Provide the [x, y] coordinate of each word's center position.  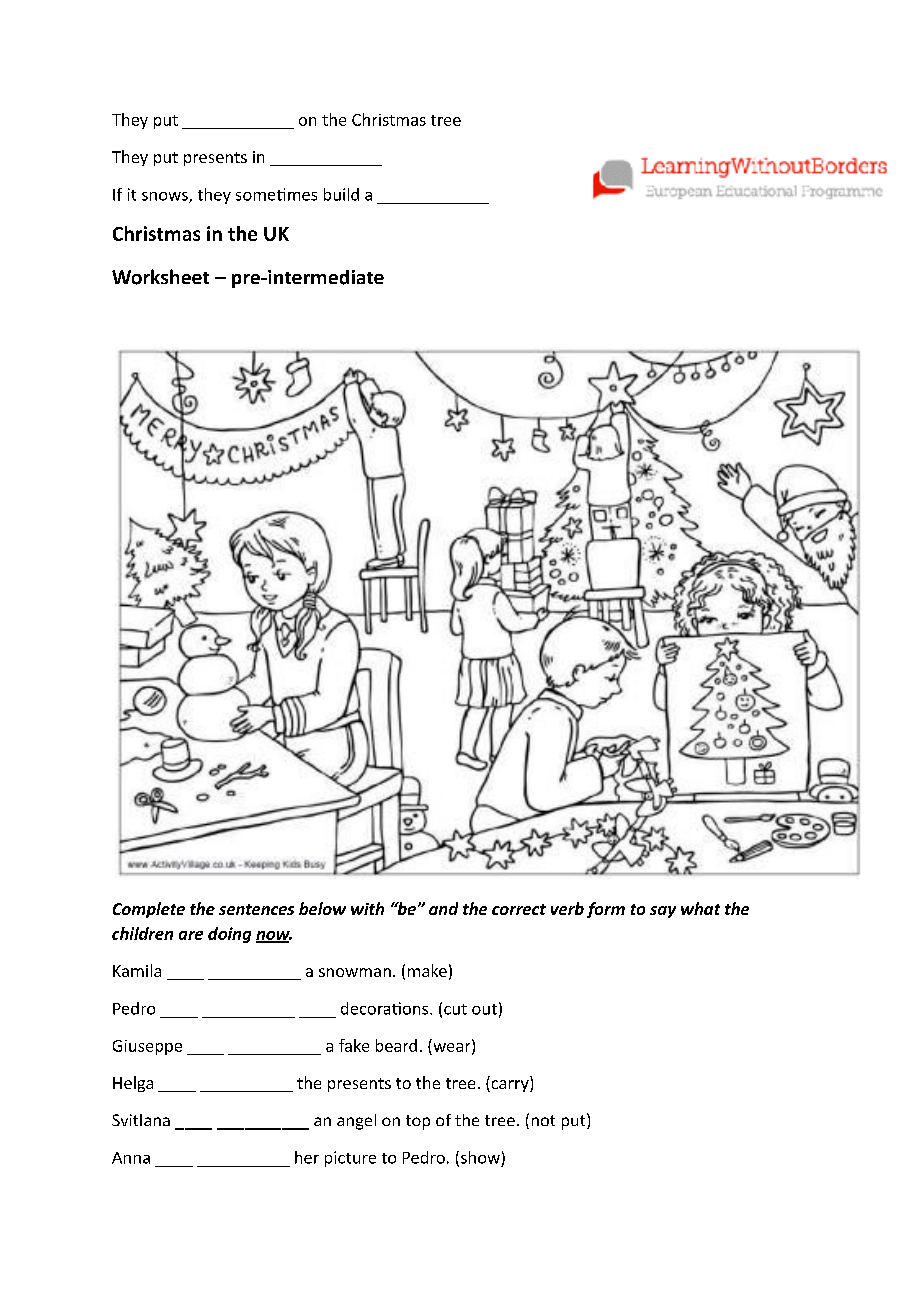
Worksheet [160, 277]
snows [166, 197]
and [443, 908]
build [341, 194]
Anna [131, 1158]
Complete [149, 910]
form [606, 910]
